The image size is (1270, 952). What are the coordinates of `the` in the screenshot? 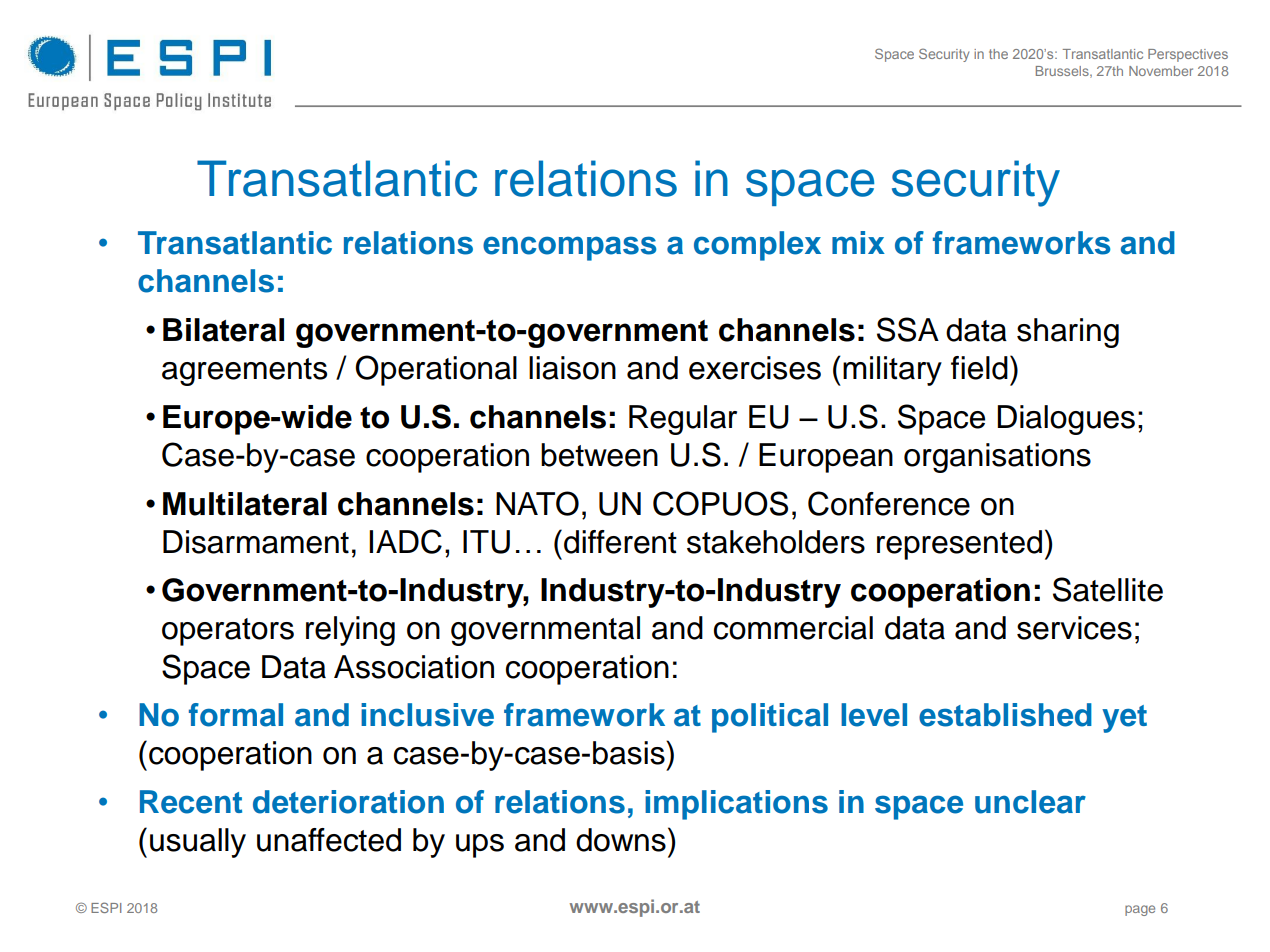 It's located at (998, 54).
